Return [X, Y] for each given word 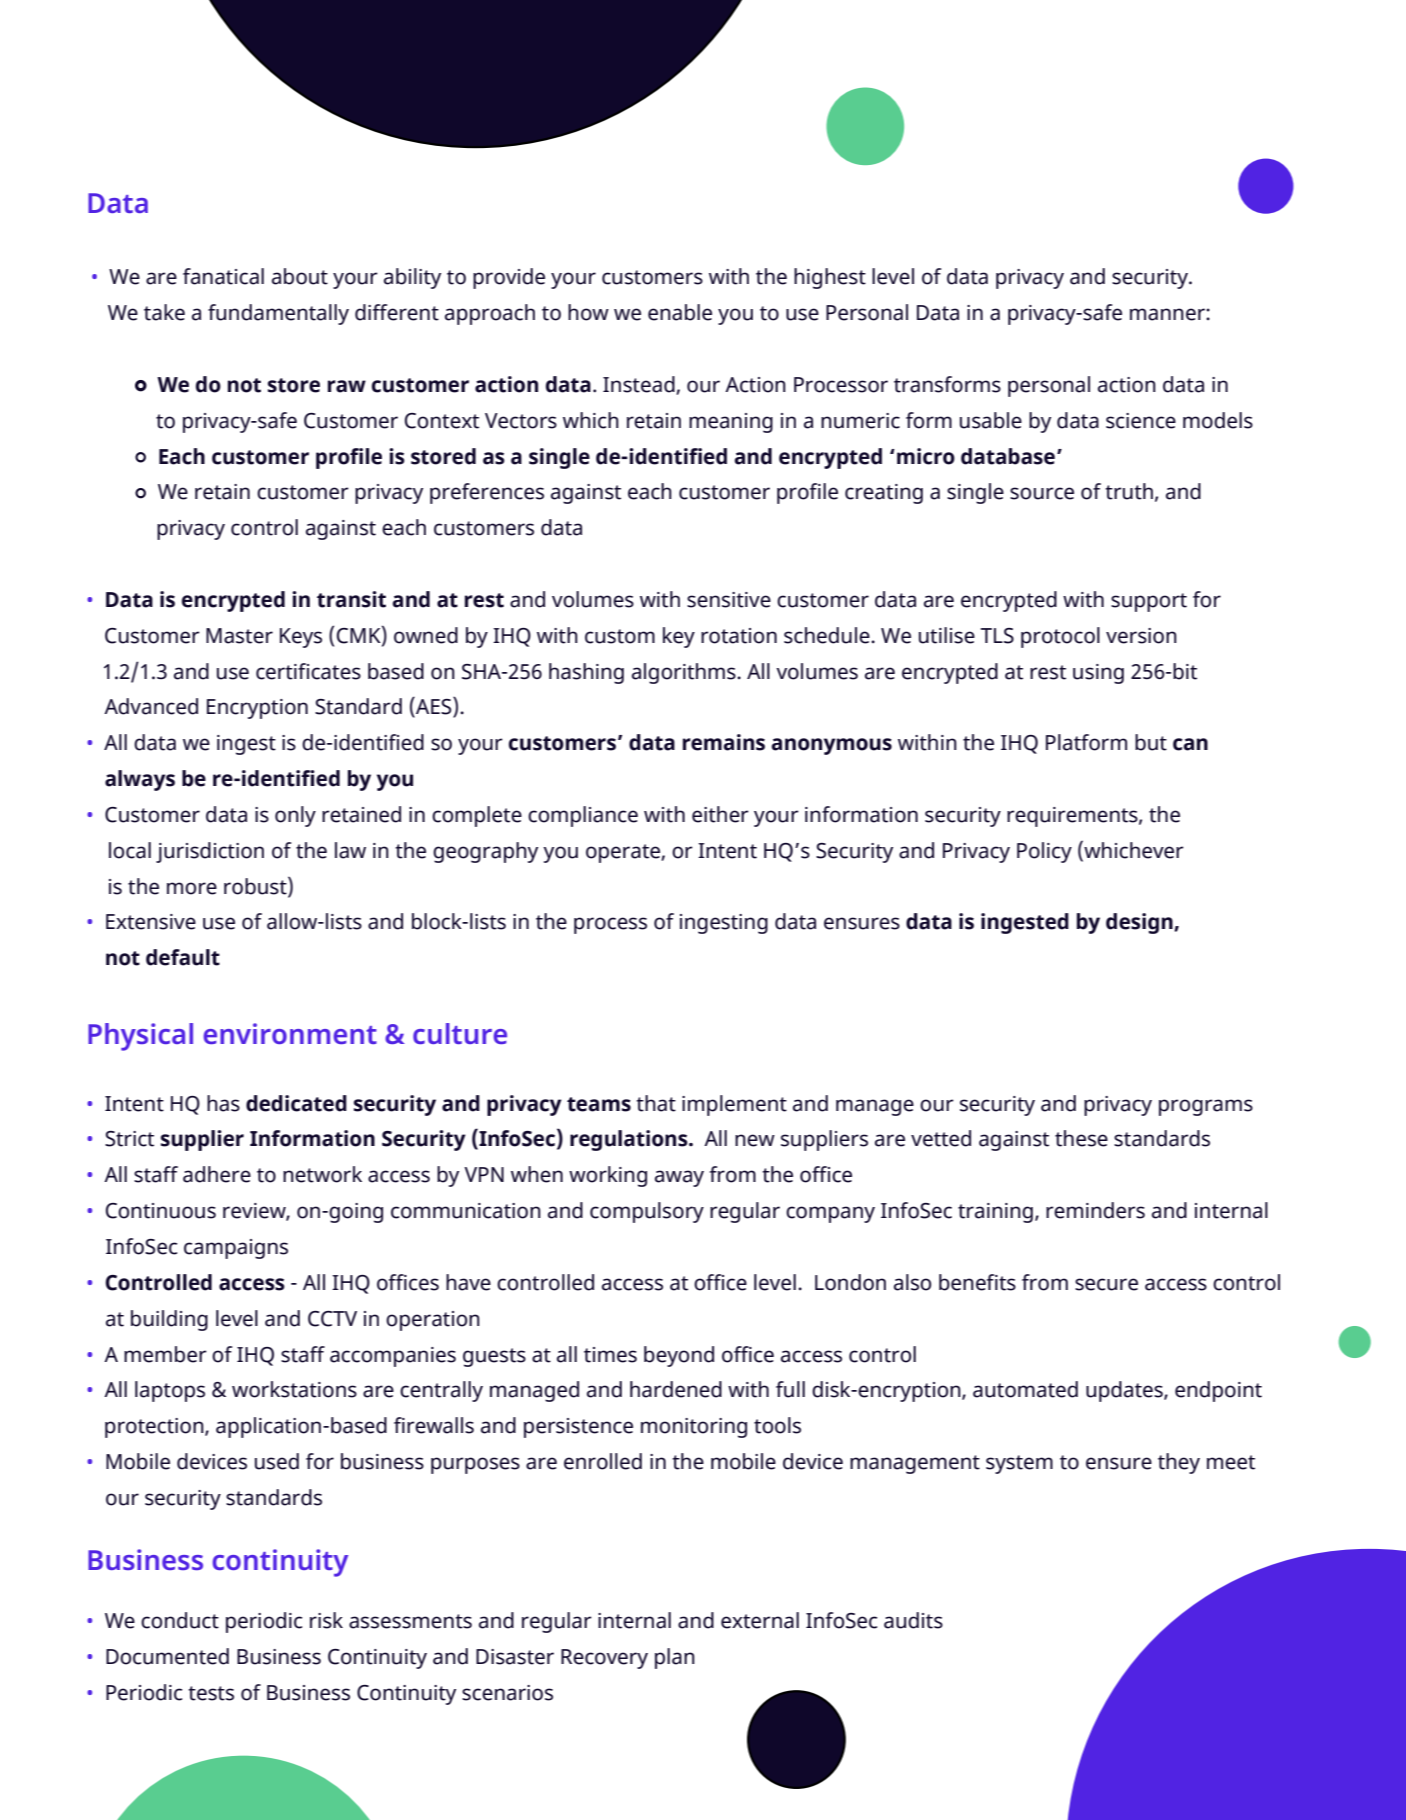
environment [290, 1033]
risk [326, 1620]
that [656, 1103]
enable [680, 312]
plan [675, 1658]
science [1141, 421]
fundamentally [278, 314]
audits [913, 1620]
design [1140, 923]
